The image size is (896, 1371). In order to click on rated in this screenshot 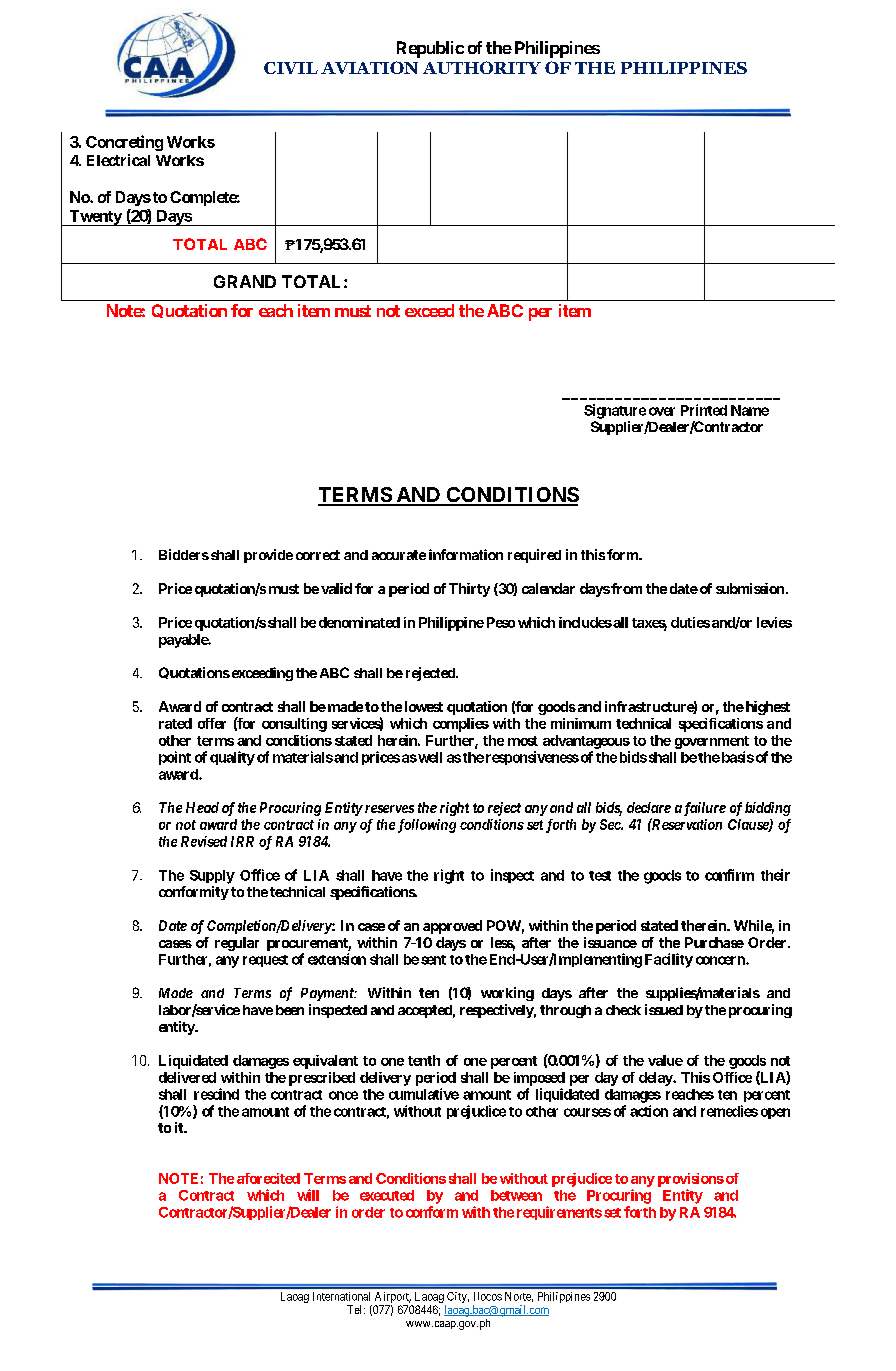, I will do `click(175, 723)`.
